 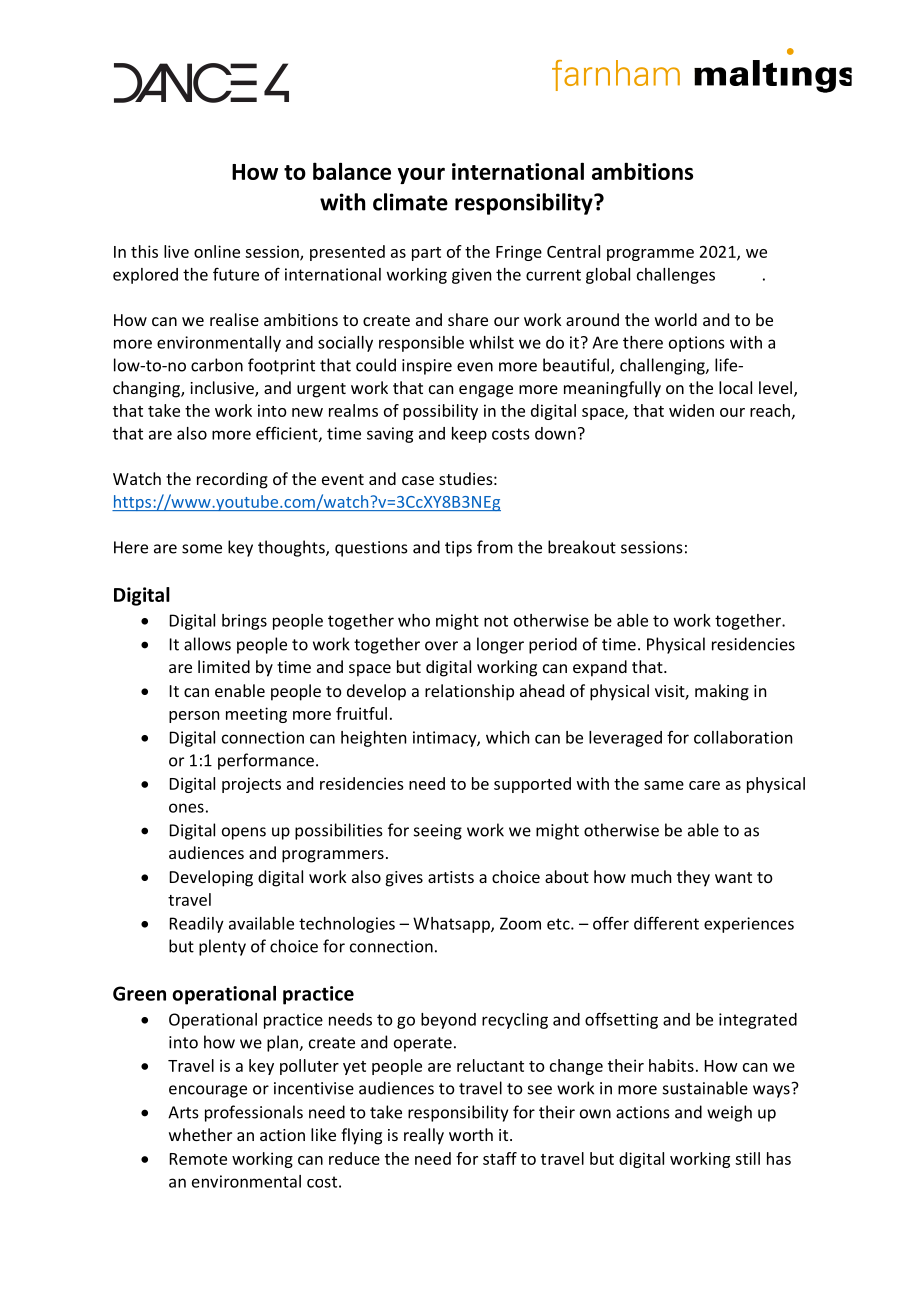 What do you see at coordinates (441, 646) in the document?
I see `over` at bounding box center [441, 646].
